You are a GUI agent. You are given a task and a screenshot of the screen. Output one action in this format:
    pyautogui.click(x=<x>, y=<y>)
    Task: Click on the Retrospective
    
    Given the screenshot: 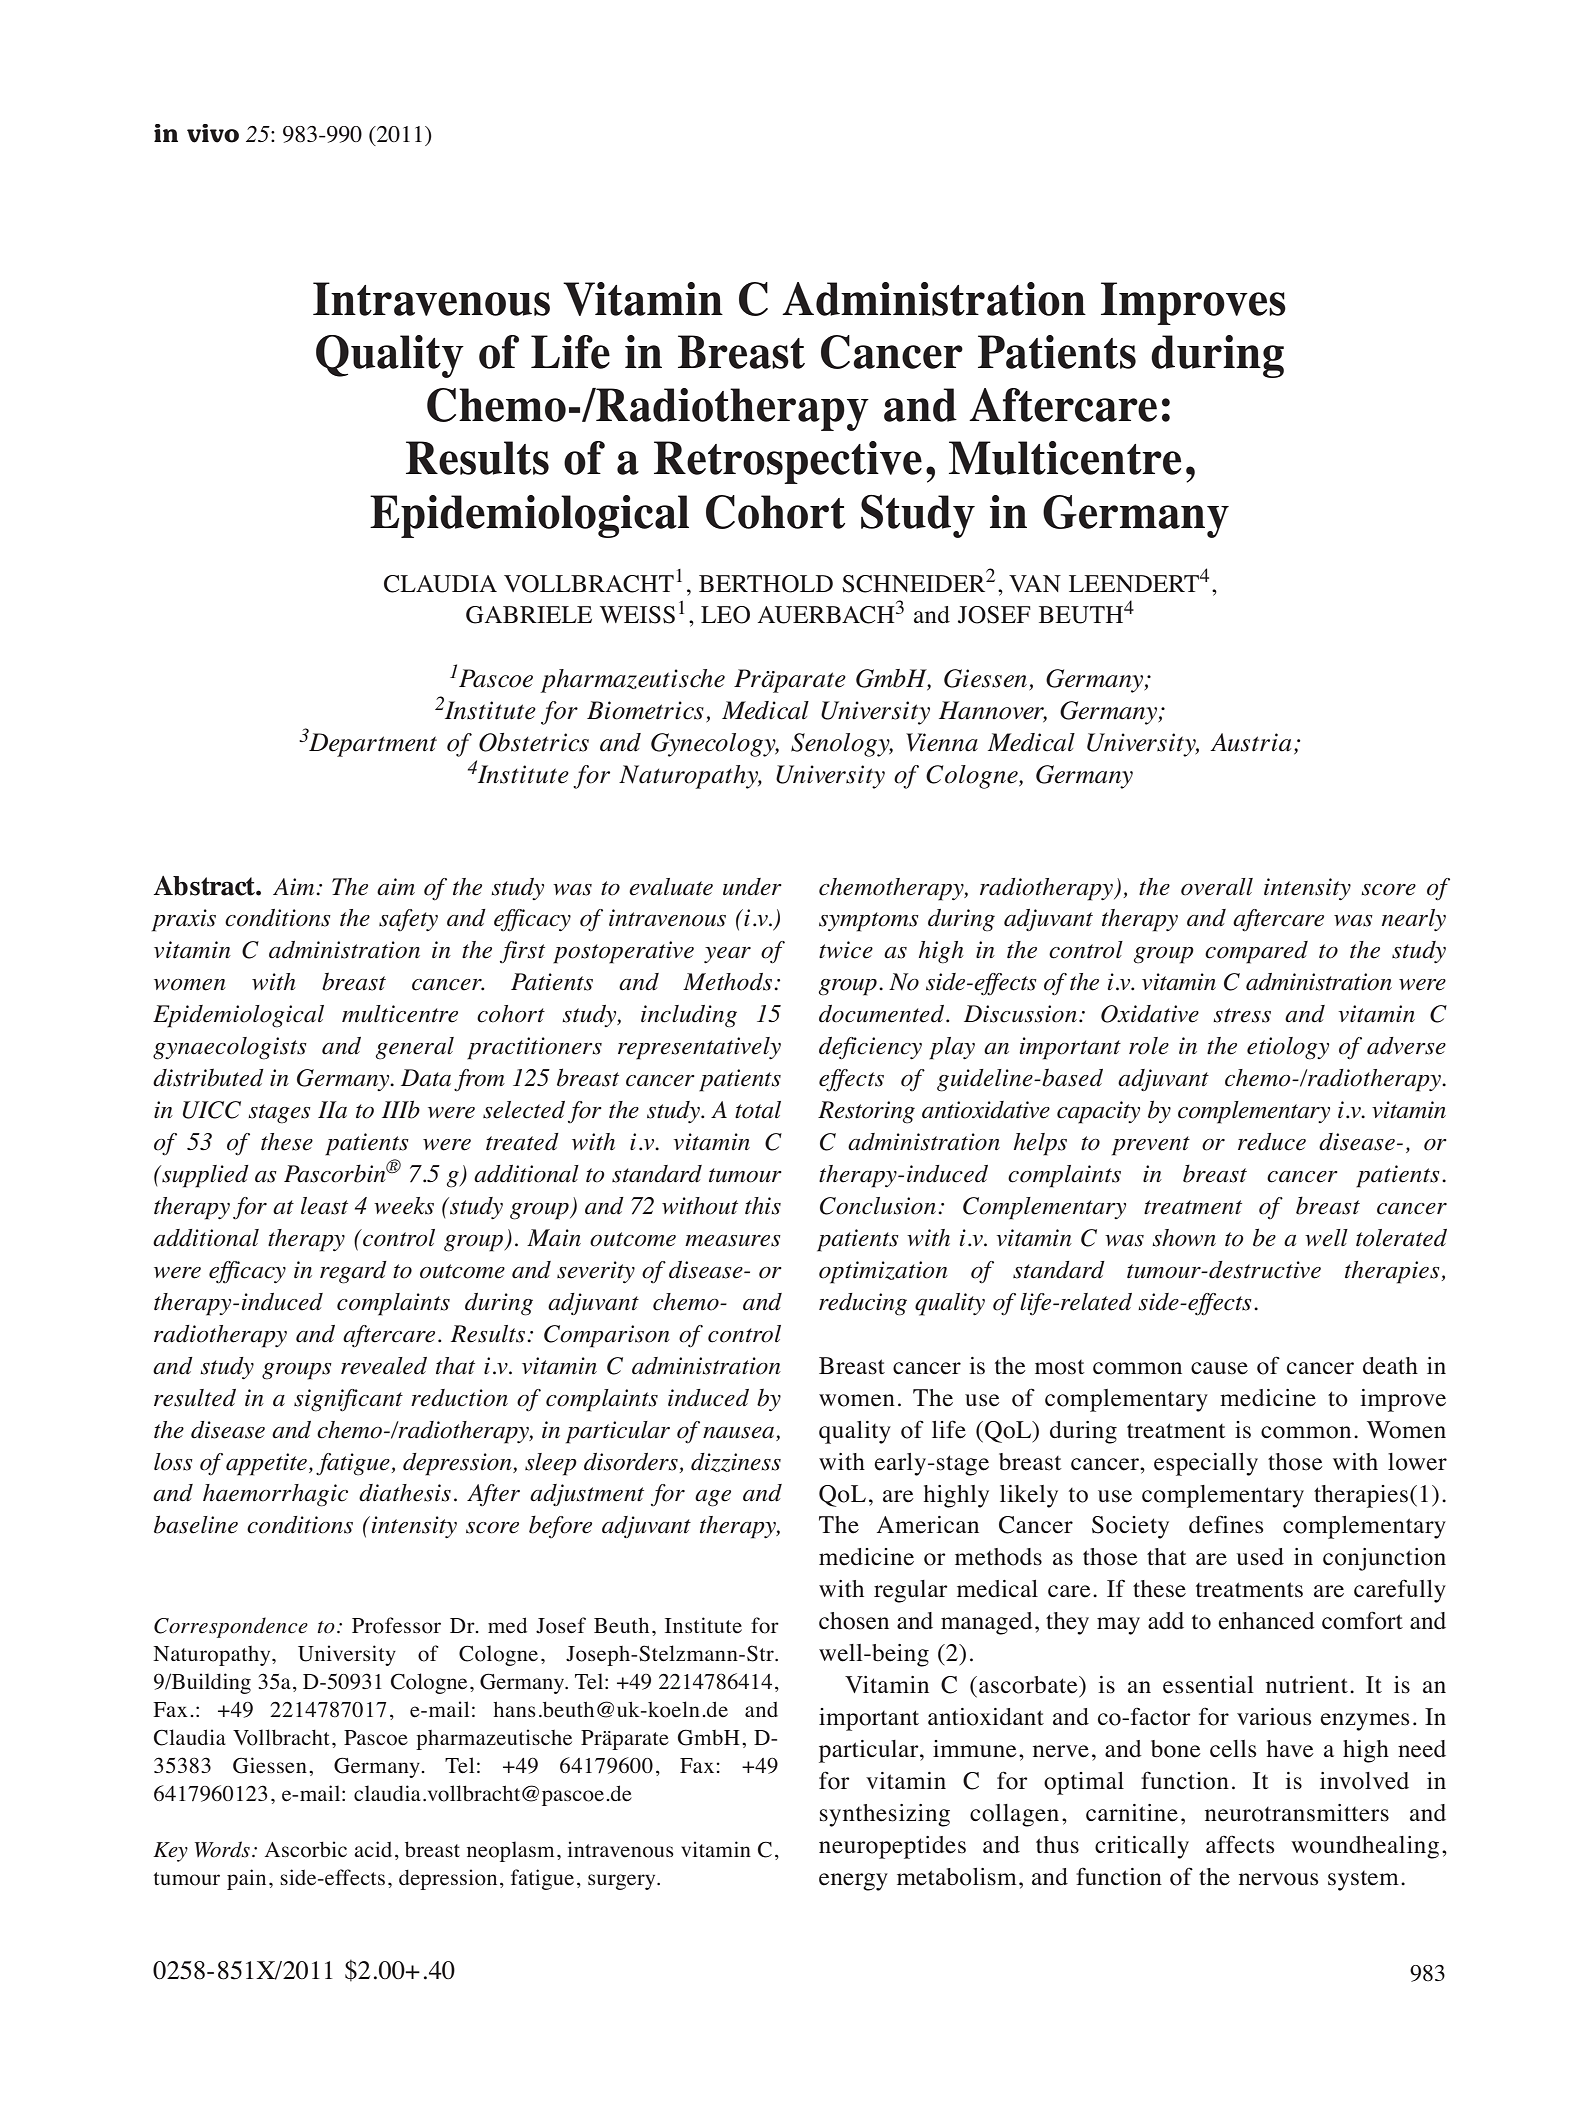 What is the action you would take?
    pyautogui.click(x=788, y=462)
